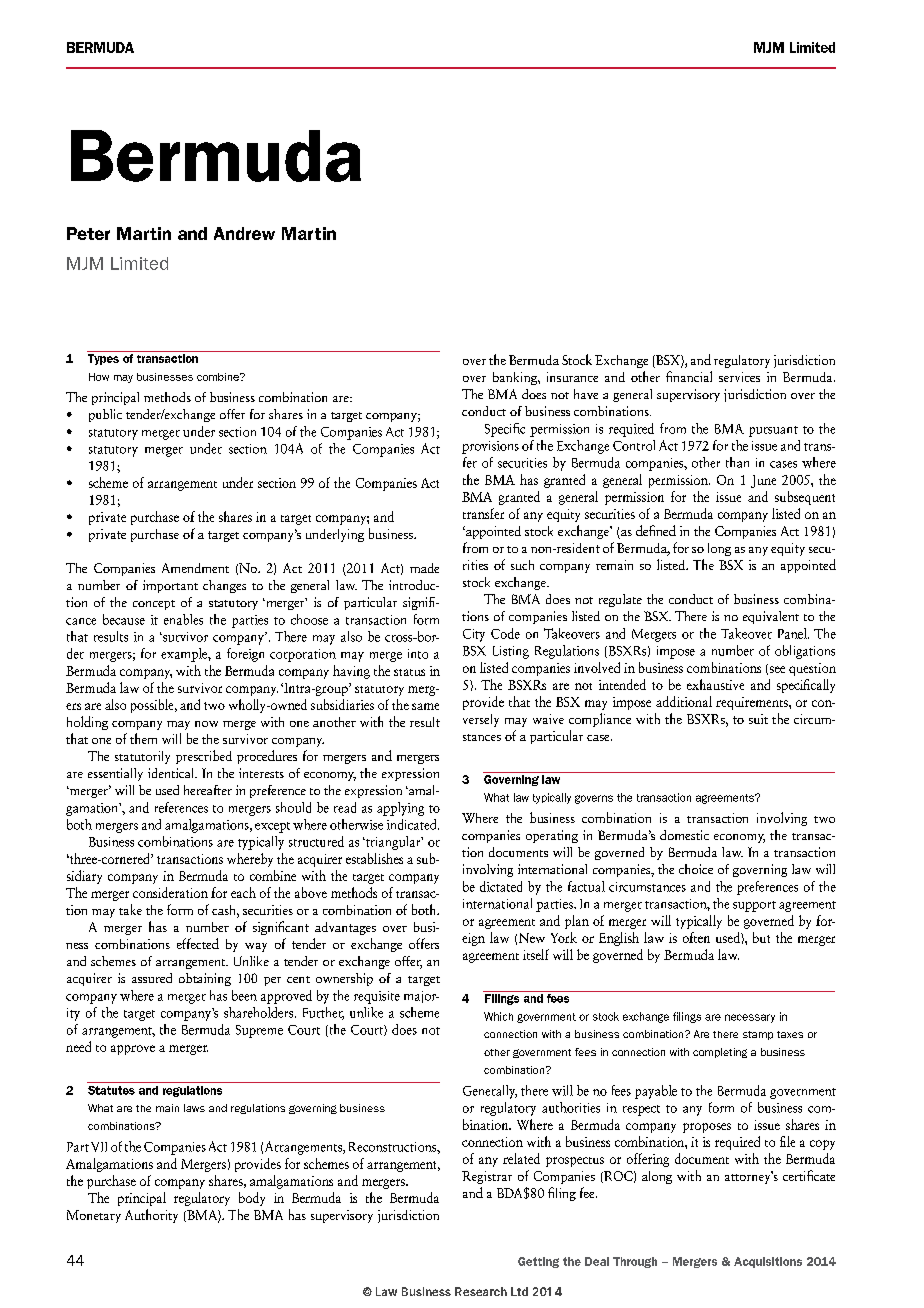 The image size is (924, 1308). Describe the element at coordinates (516, 378) in the screenshot. I see `banking` at that location.
